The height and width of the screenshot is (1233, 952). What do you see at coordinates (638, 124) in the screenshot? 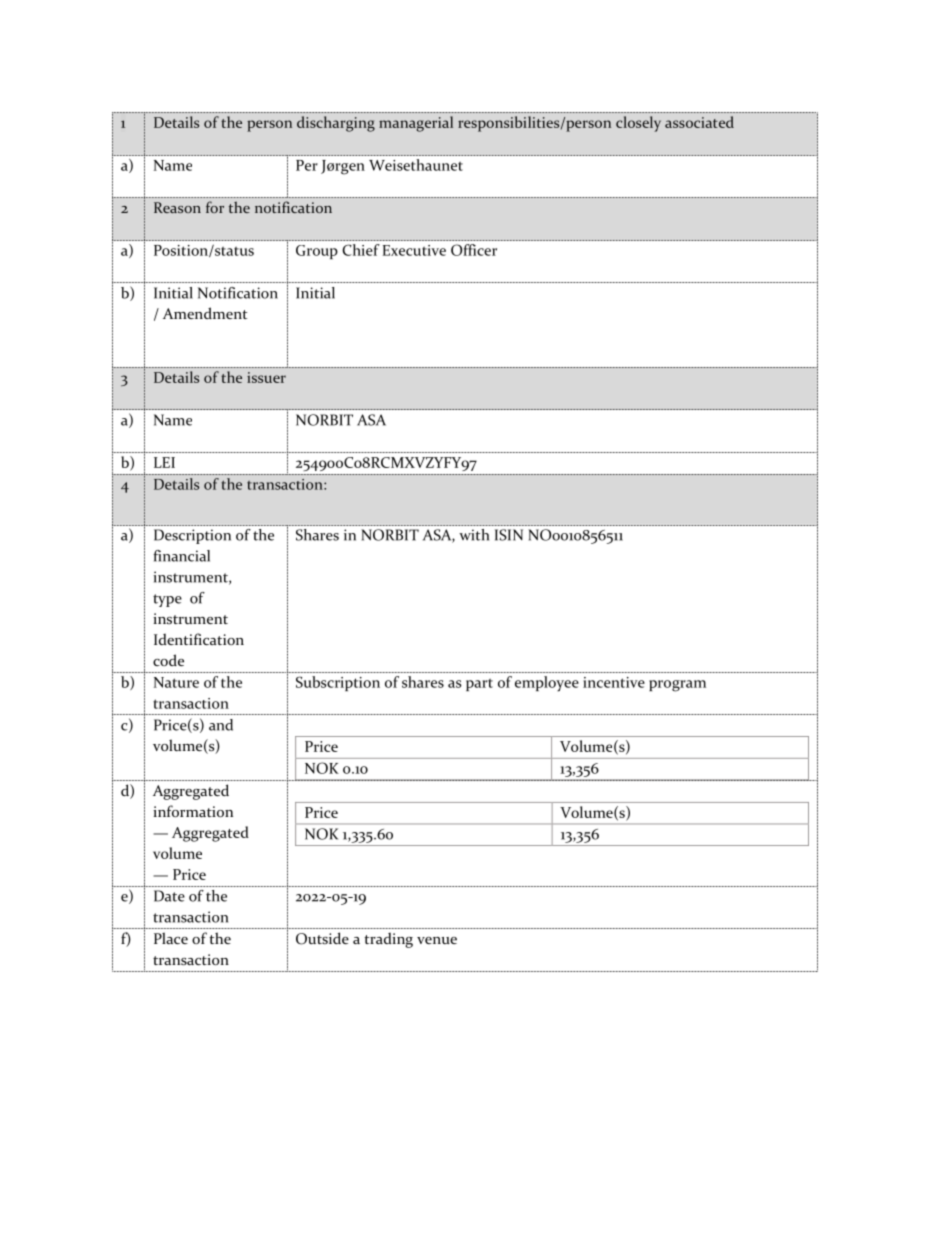
I see `closely` at bounding box center [638, 124].
